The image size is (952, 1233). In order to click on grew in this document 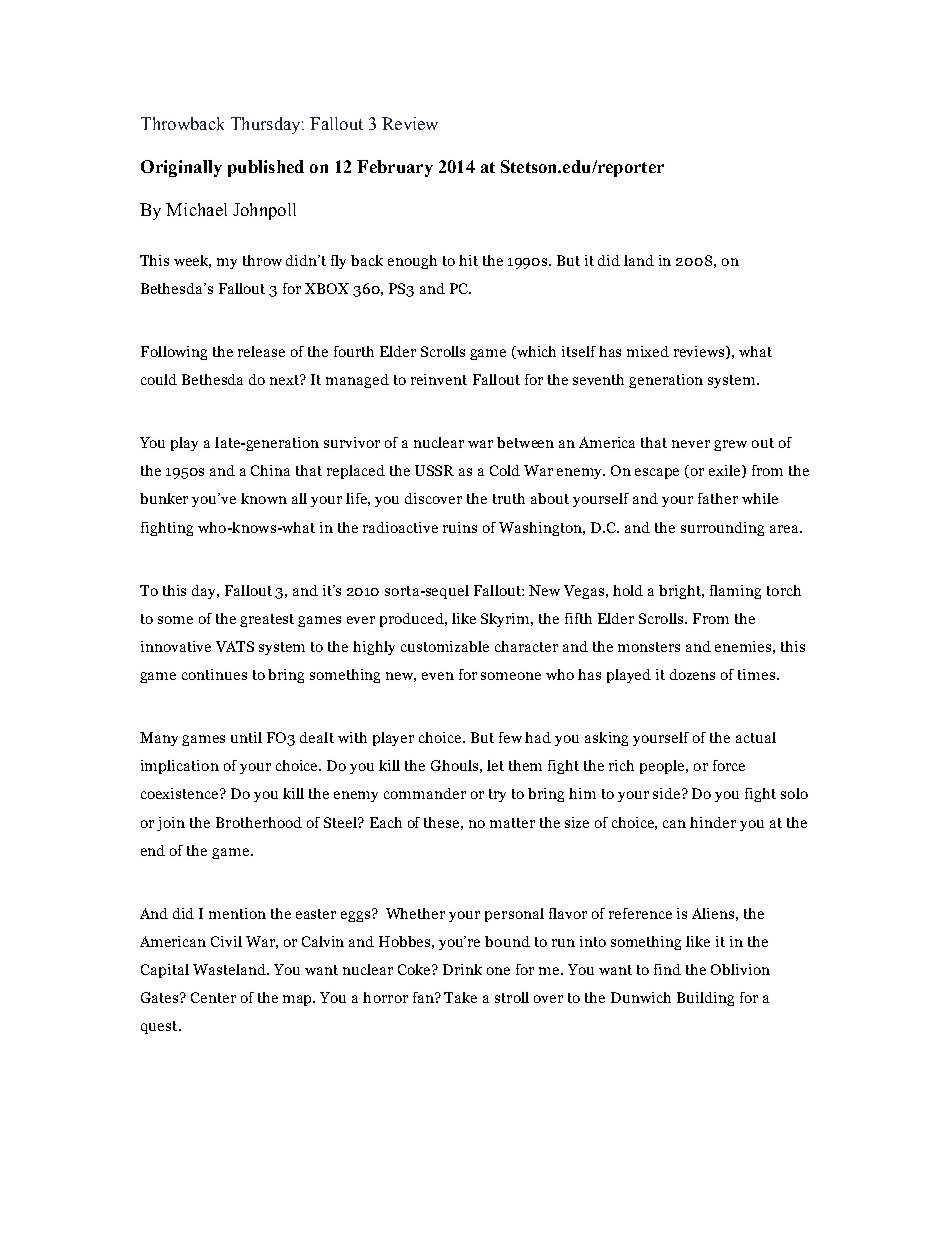, I will do `click(730, 445)`.
